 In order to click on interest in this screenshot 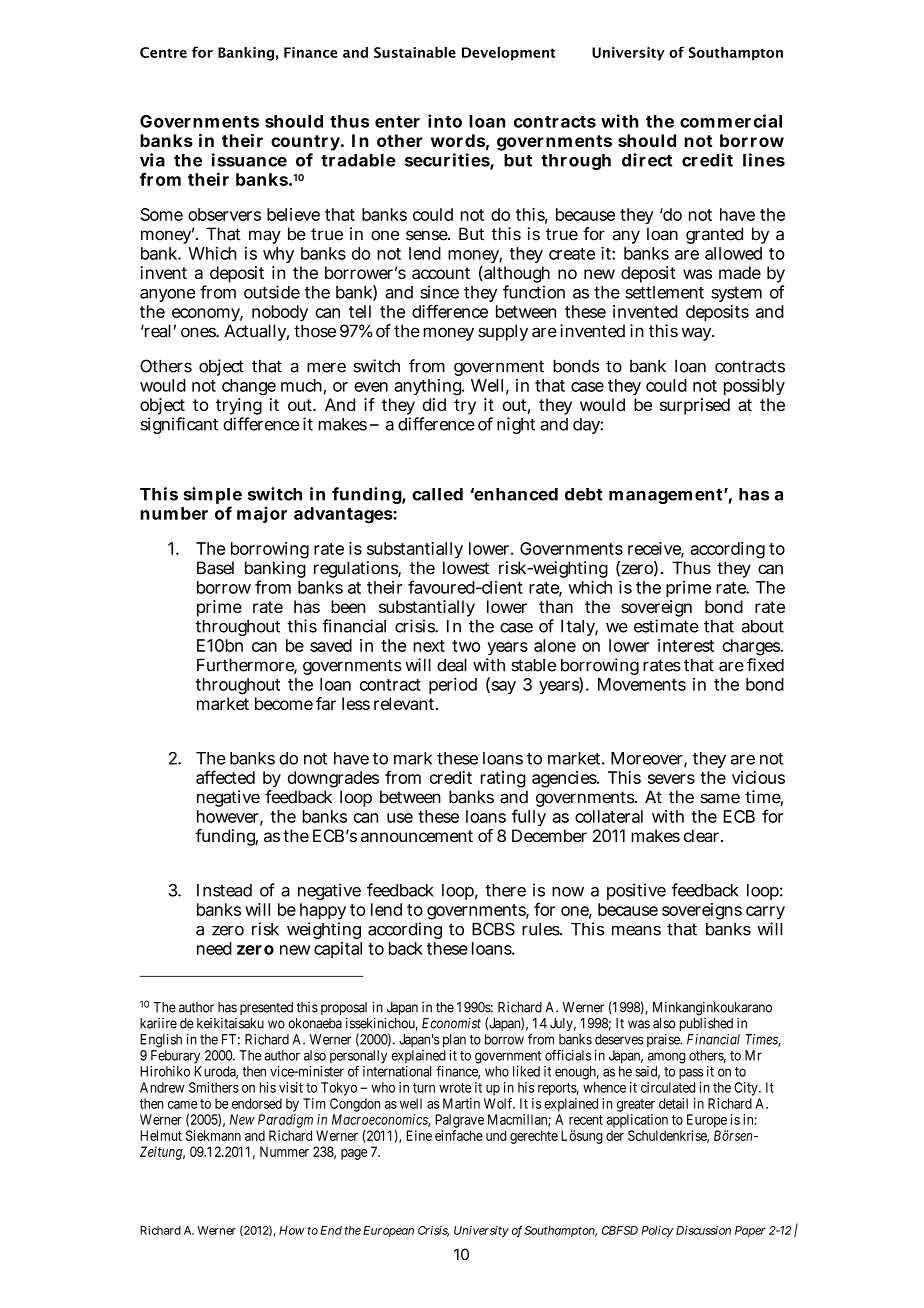, I will do `click(686, 645)`.
